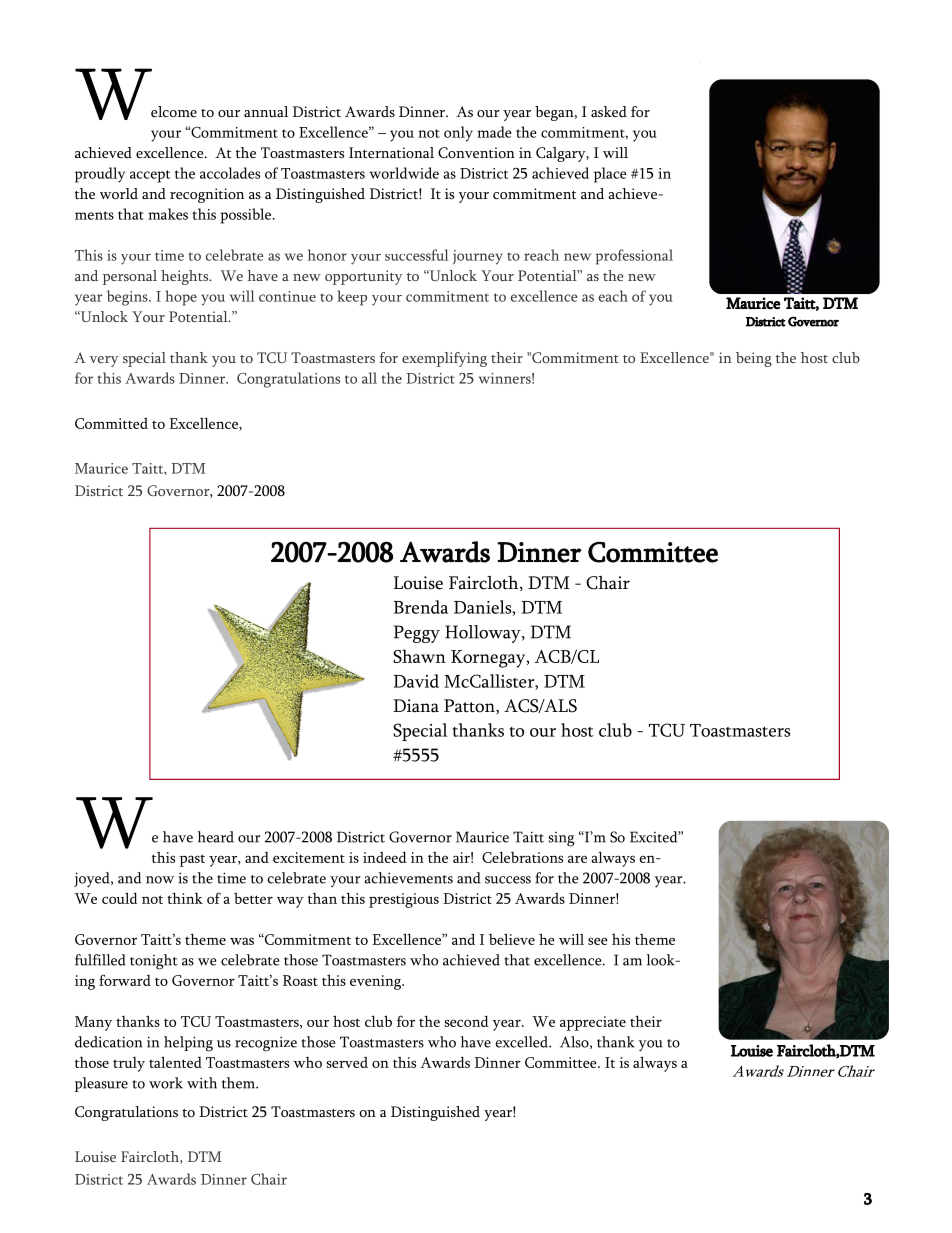  What do you see at coordinates (385, 857) in the screenshot?
I see `indeed` at bounding box center [385, 857].
